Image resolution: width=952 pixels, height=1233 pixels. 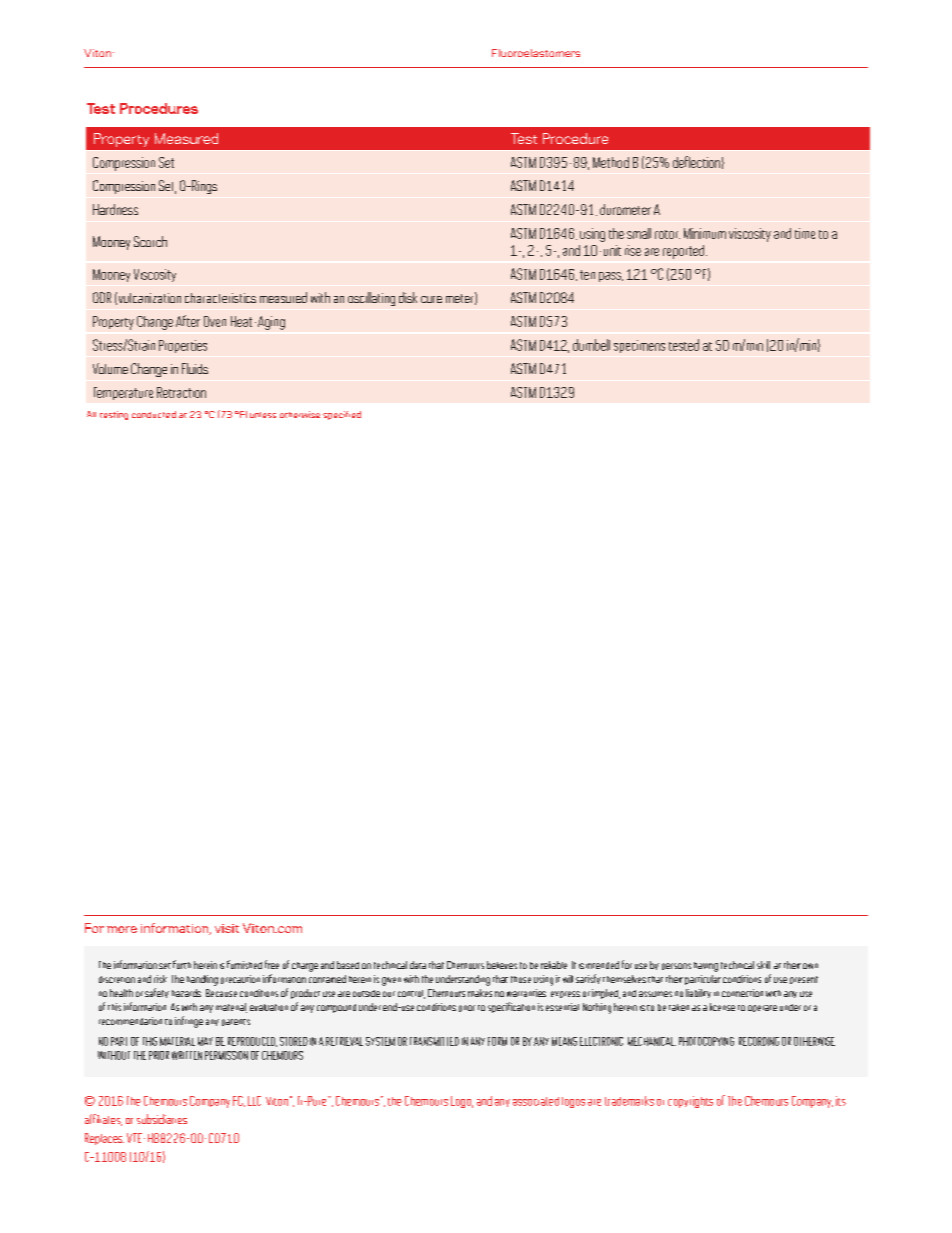 I want to click on subsidiaries, so click(x=162, y=1119).
